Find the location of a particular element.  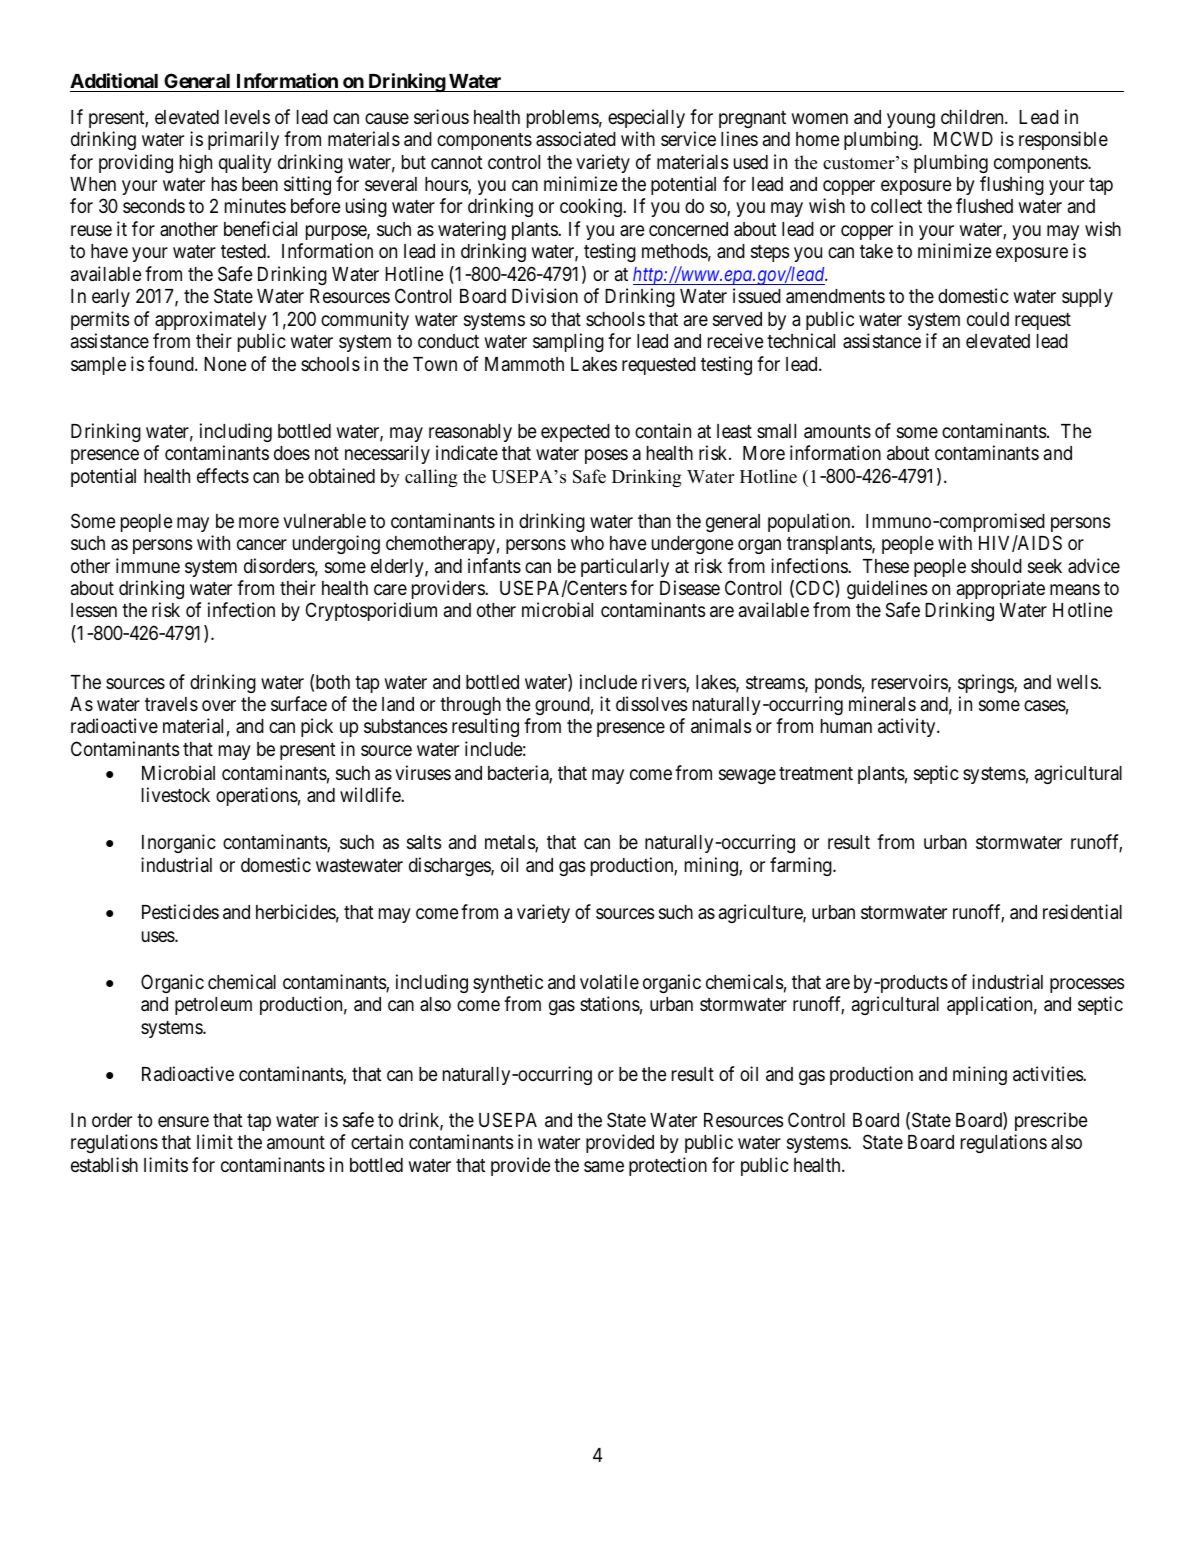

prescribe is located at coordinates (1051, 1121).
